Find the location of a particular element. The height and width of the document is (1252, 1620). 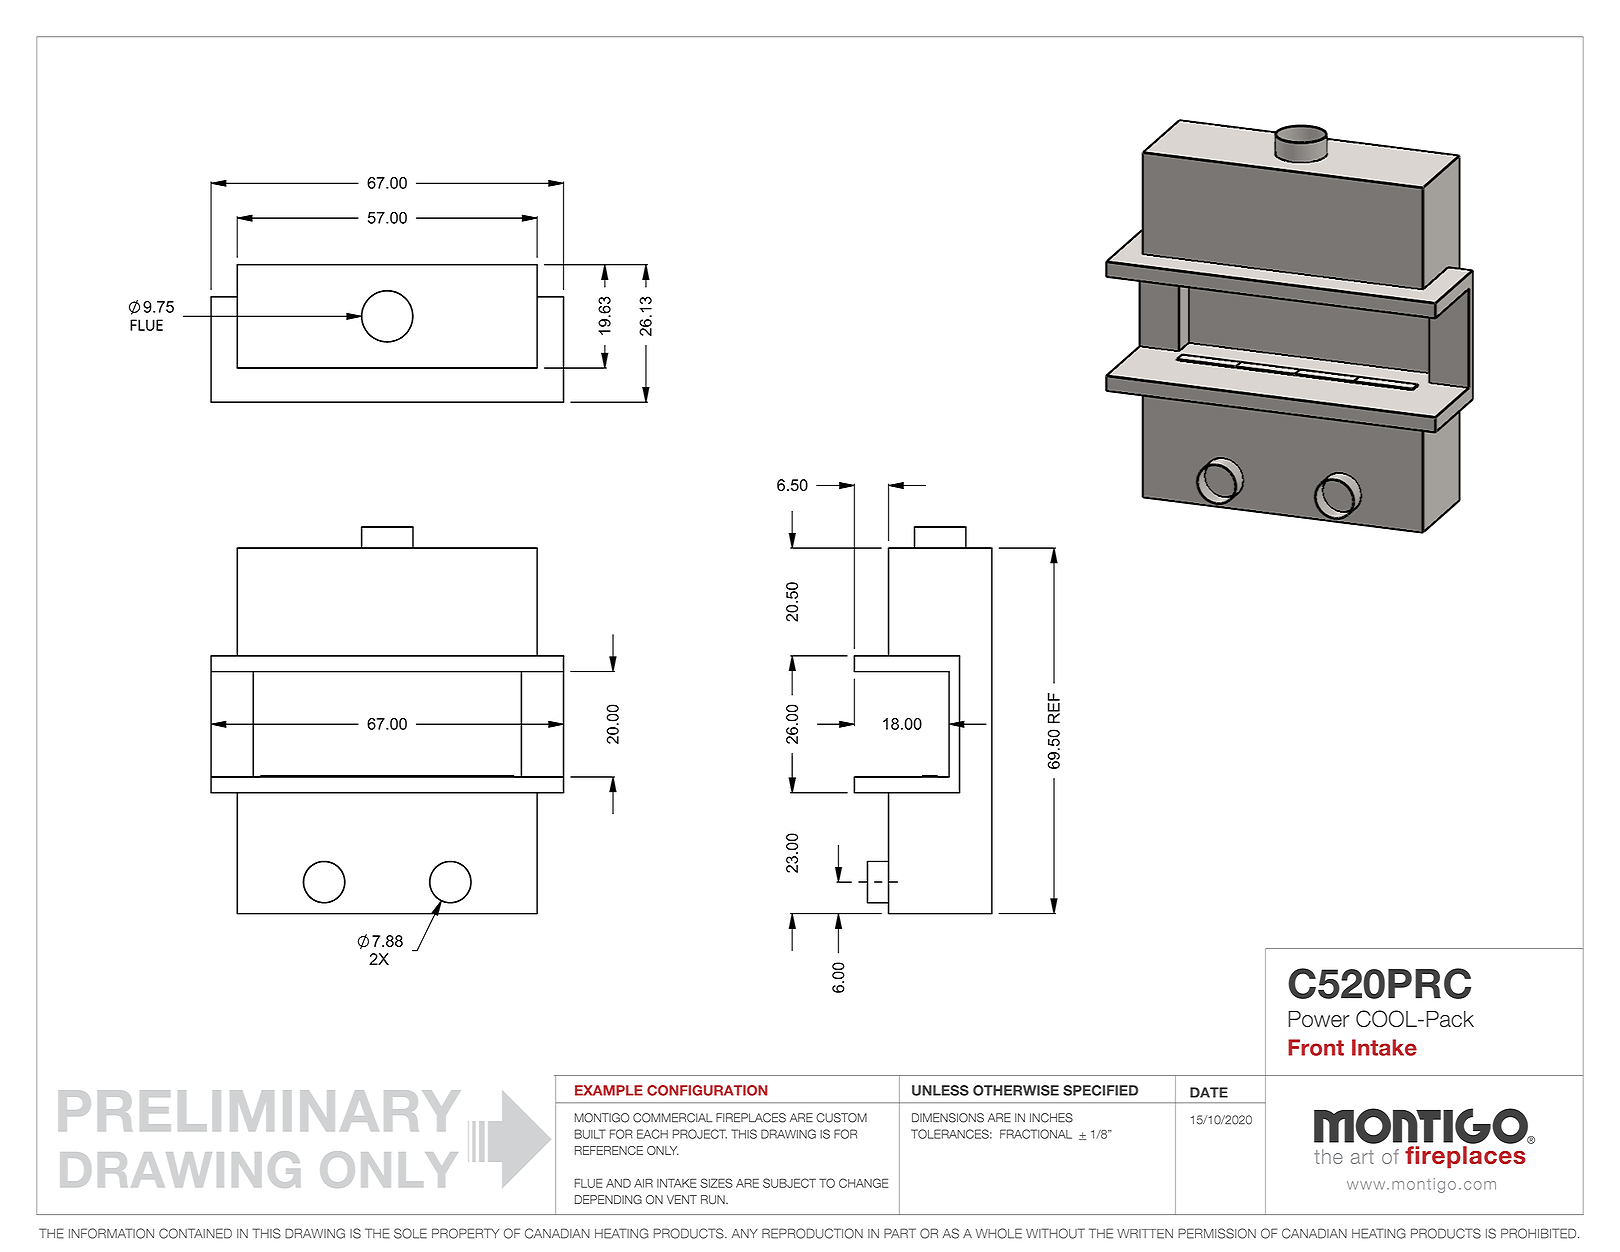

INCHES is located at coordinates (1051, 1118).
